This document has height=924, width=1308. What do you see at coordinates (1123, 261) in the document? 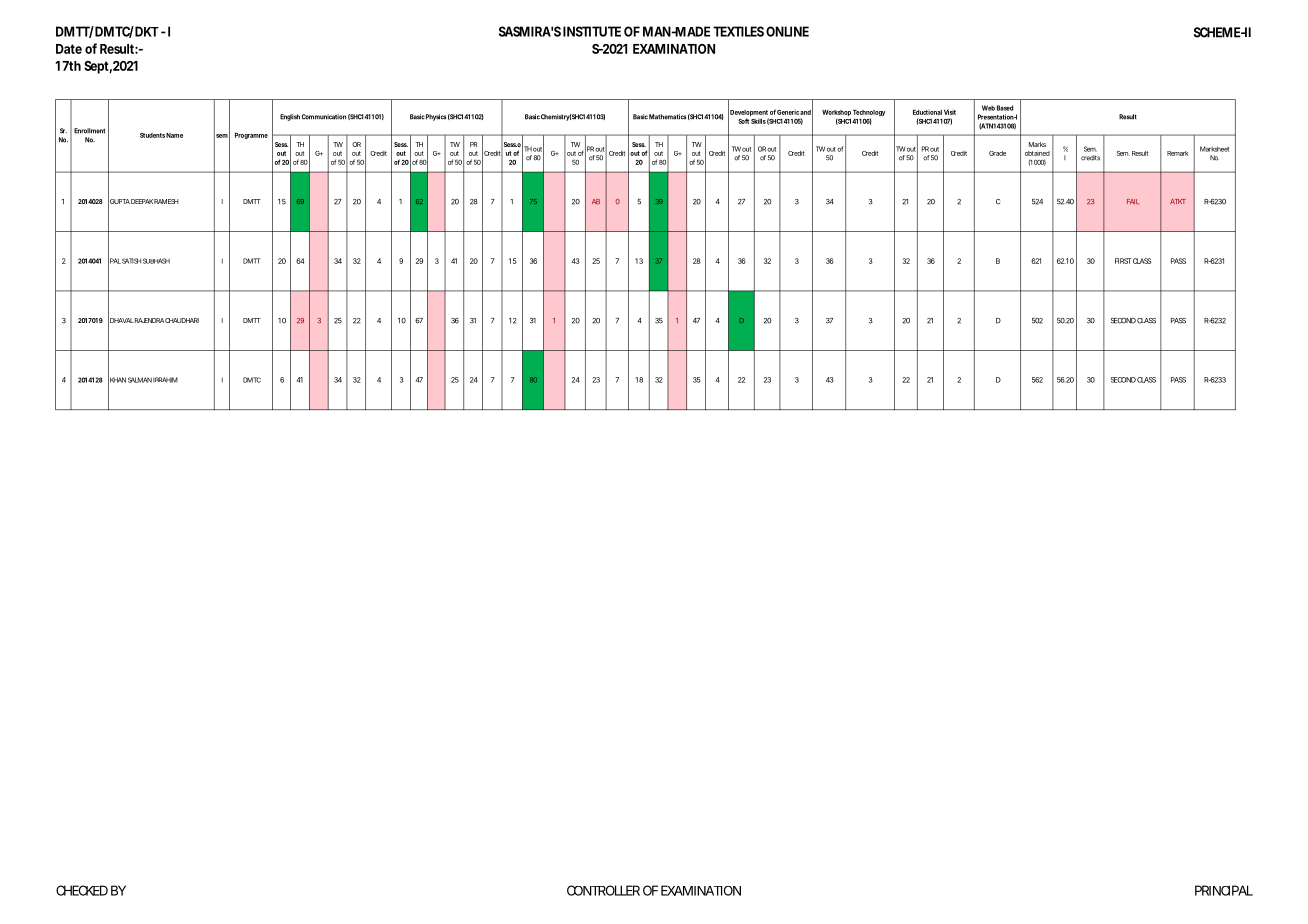
I see `FIRST` at bounding box center [1123, 261].
